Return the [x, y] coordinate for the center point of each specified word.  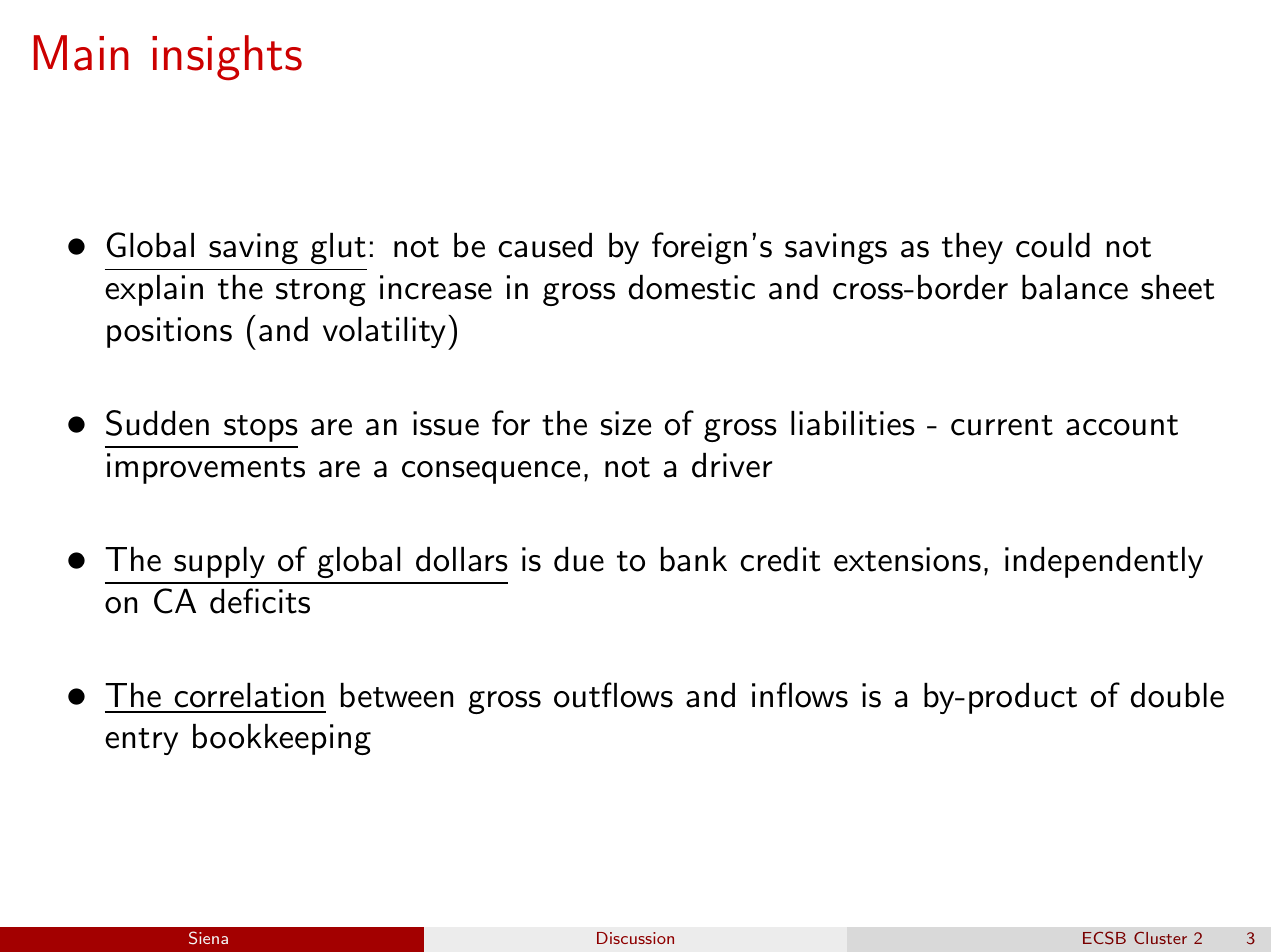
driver [732, 465]
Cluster [1160, 938]
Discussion [635, 938]
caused [545, 245]
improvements [206, 468]
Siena [208, 938]
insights [227, 58]
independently [1104, 562]
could [1053, 245]
